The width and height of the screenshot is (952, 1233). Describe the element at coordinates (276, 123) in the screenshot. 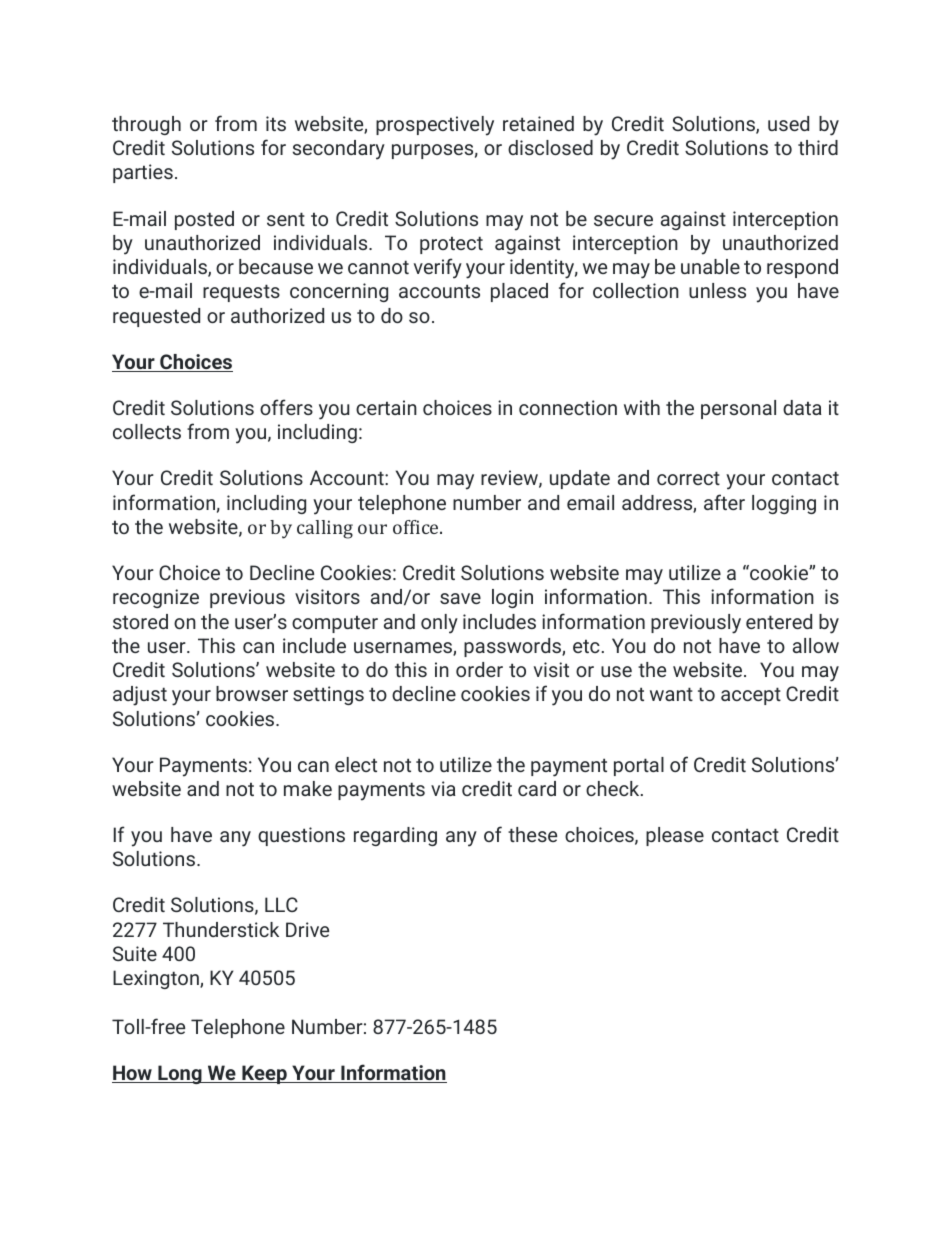

I see `its` at that location.
